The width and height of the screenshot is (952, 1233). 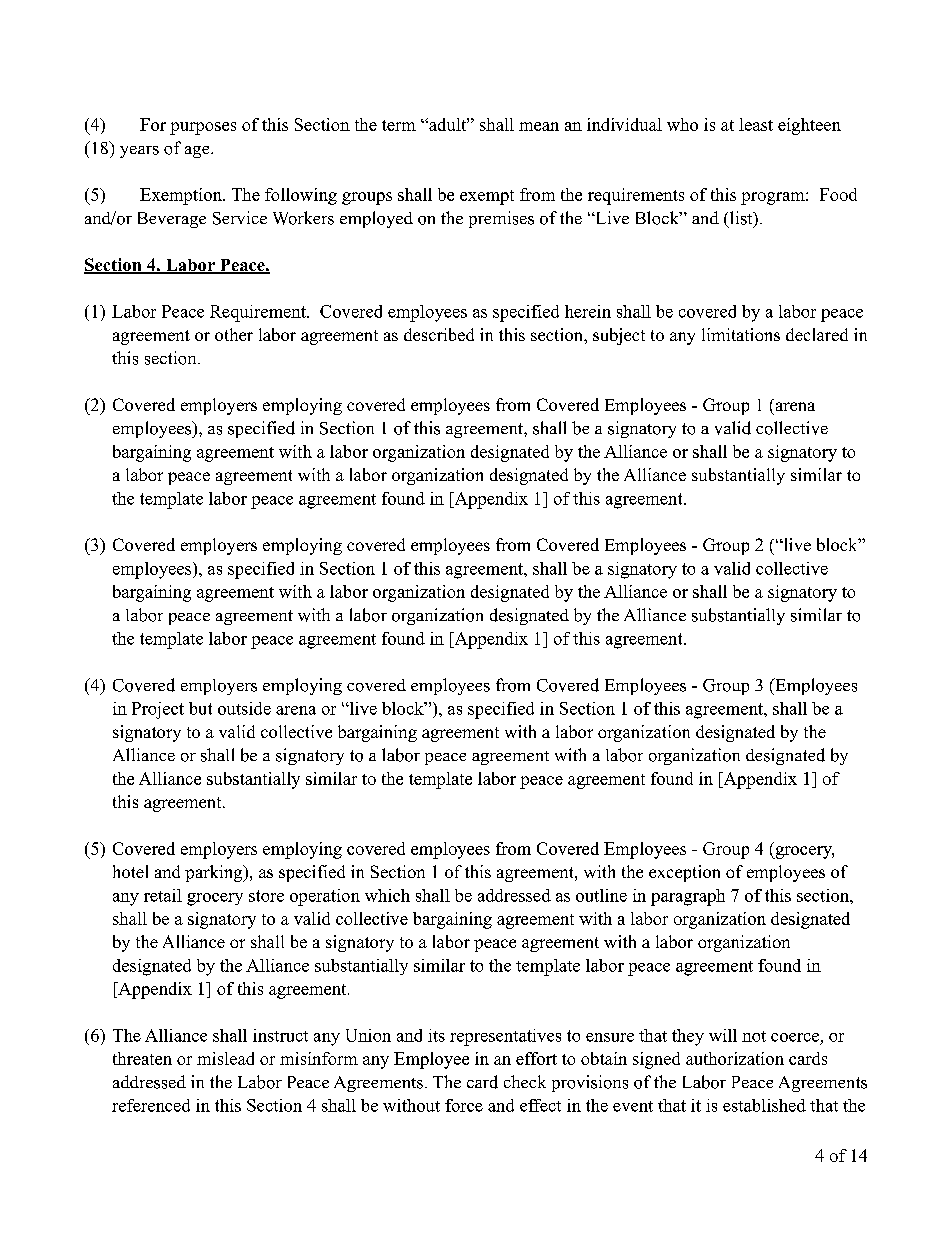 What do you see at coordinates (203, 128) in the screenshot?
I see `purposes` at bounding box center [203, 128].
